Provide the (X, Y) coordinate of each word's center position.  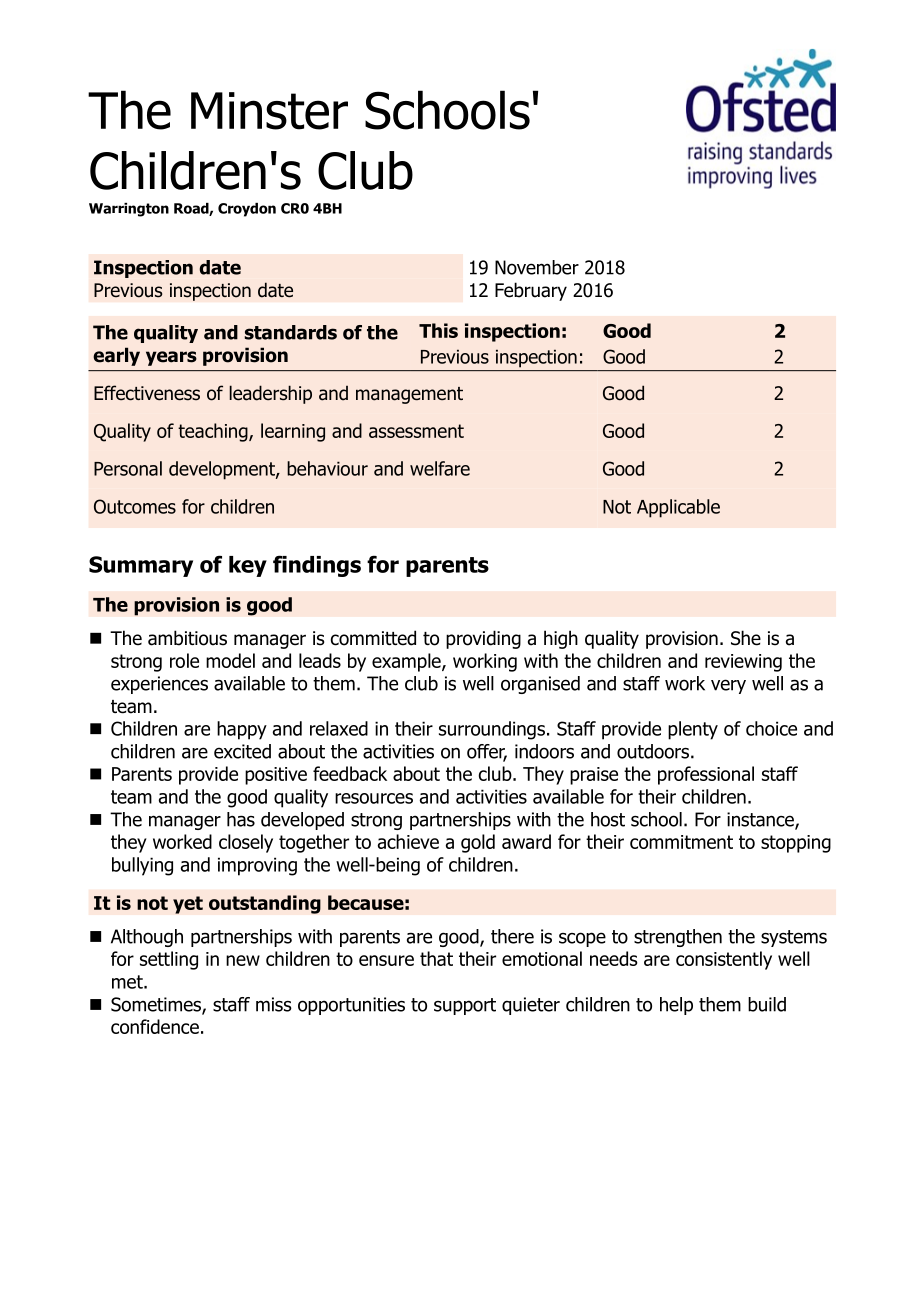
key (248, 566)
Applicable (678, 508)
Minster (269, 111)
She (746, 638)
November (537, 267)
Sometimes (157, 1005)
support (465, 1006)
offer (487, 752)
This (438, 330)
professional (706, 775)
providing (483, 639)
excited (242, 751)
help (676, 1006)
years (171, 358)
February (531, 291)
